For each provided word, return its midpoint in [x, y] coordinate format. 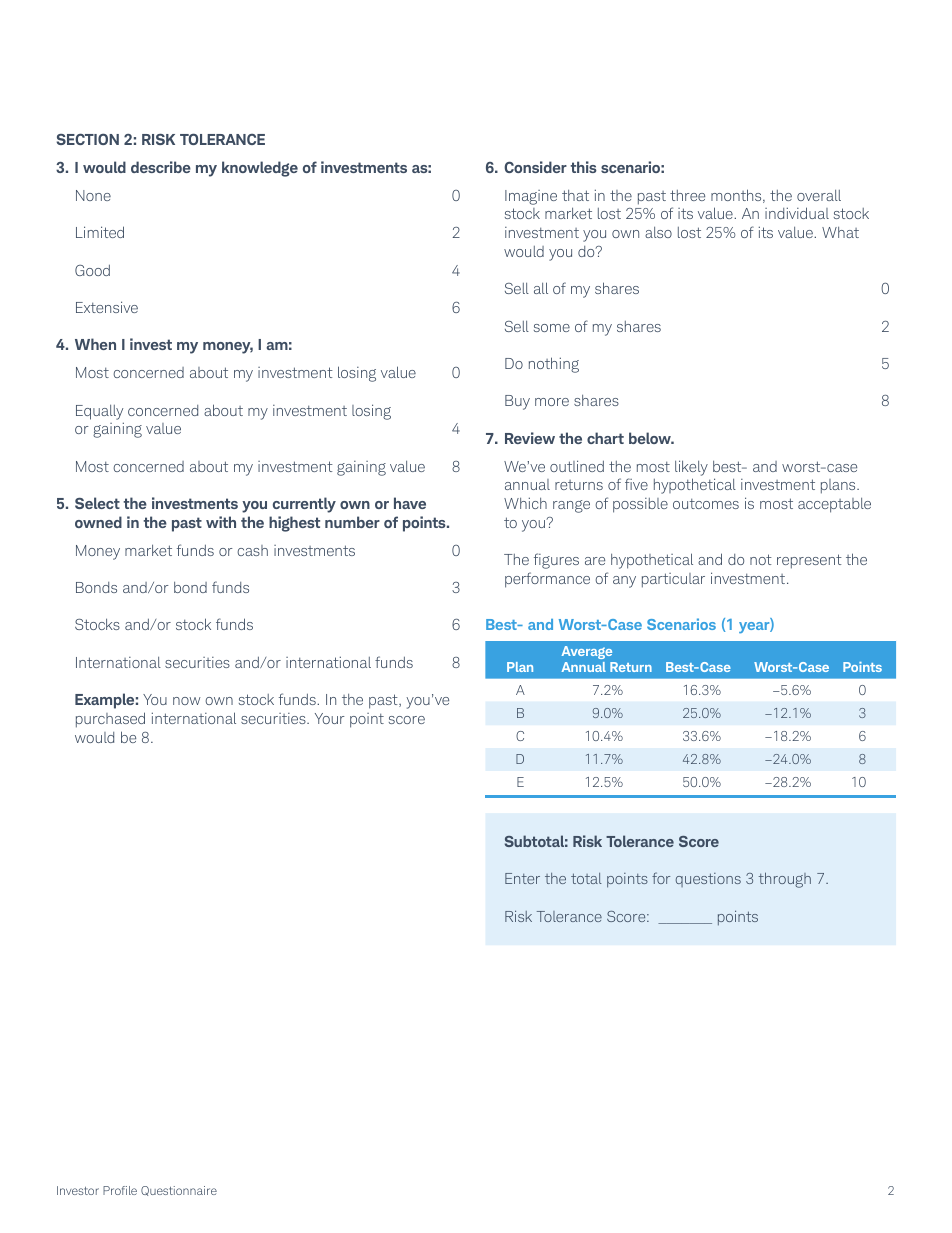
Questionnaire [179, 1191]
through [785, 880]
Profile [120, 1190]
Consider [535, 167]
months [737, 196]
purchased [110, 720]
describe [161, 167]
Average [587, 652]
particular [673, 580]
